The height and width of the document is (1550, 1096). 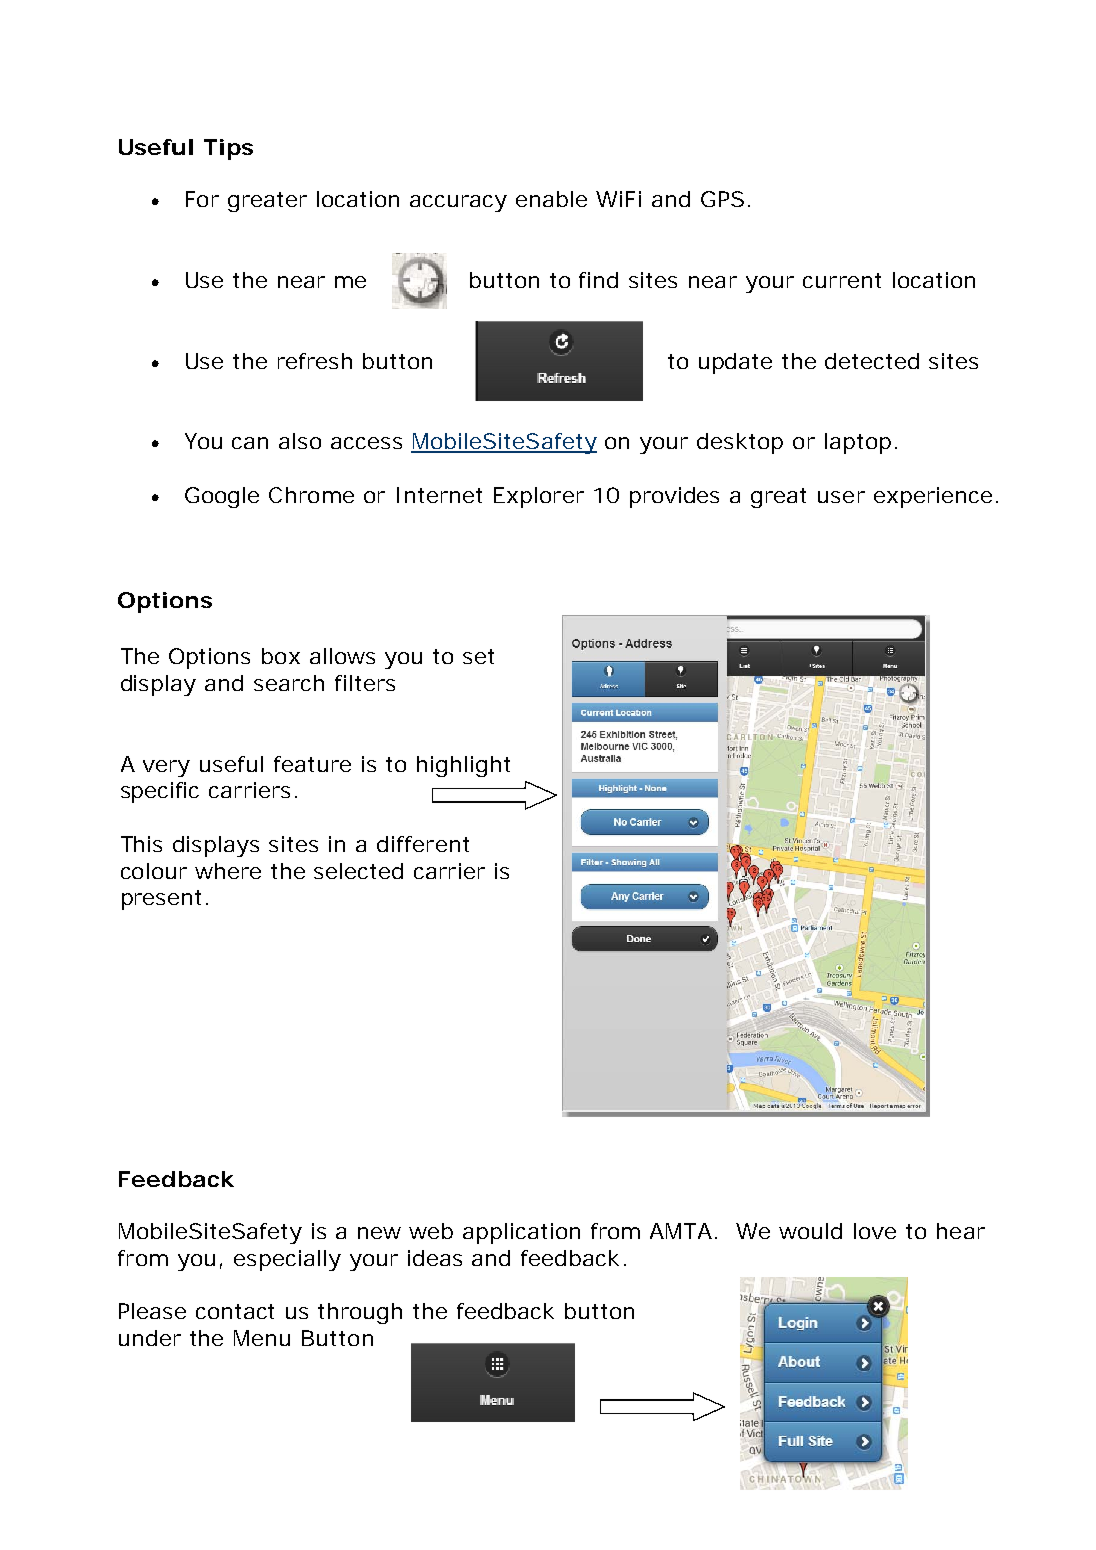 I want to click on love, so click(x=875, y=1231).
